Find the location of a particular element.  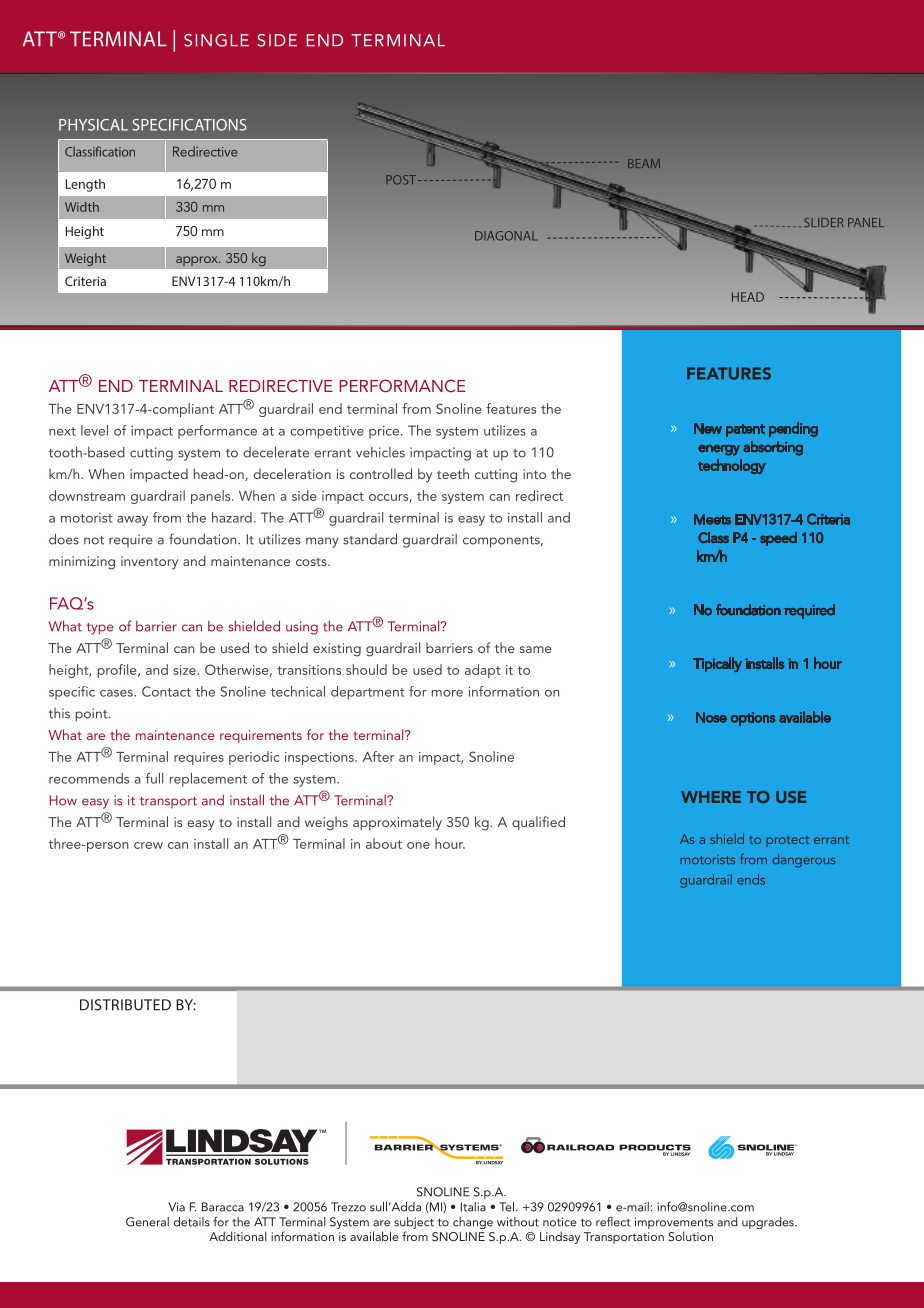

BEAM is located at coordinates (644, 163).
